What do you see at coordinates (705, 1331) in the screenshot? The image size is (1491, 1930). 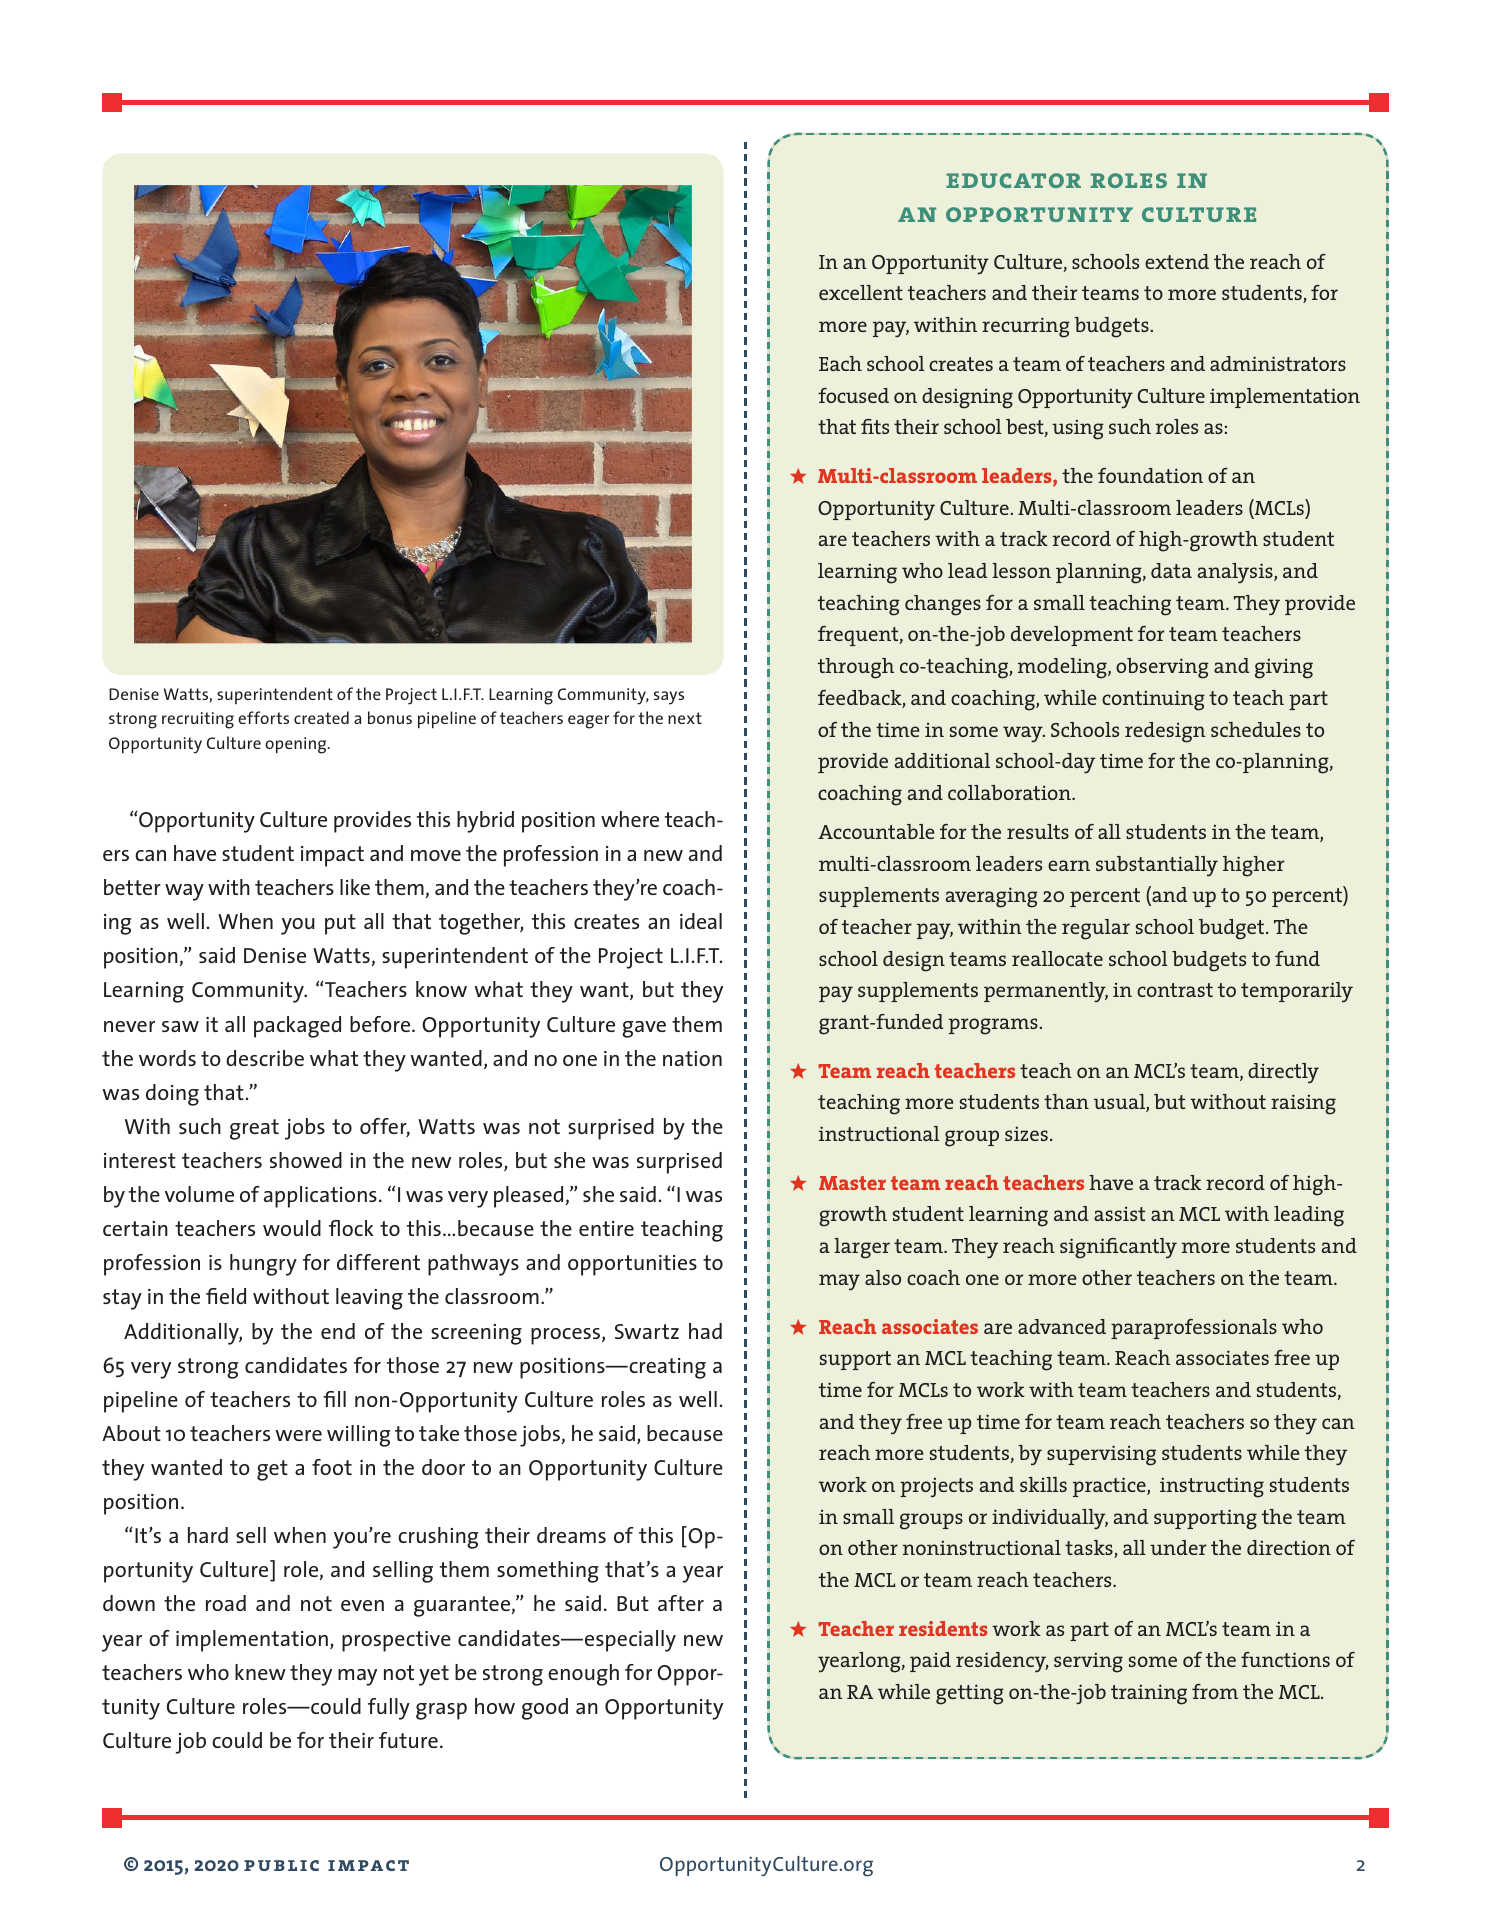 I see `had` at bounding box center [705, 1331].
